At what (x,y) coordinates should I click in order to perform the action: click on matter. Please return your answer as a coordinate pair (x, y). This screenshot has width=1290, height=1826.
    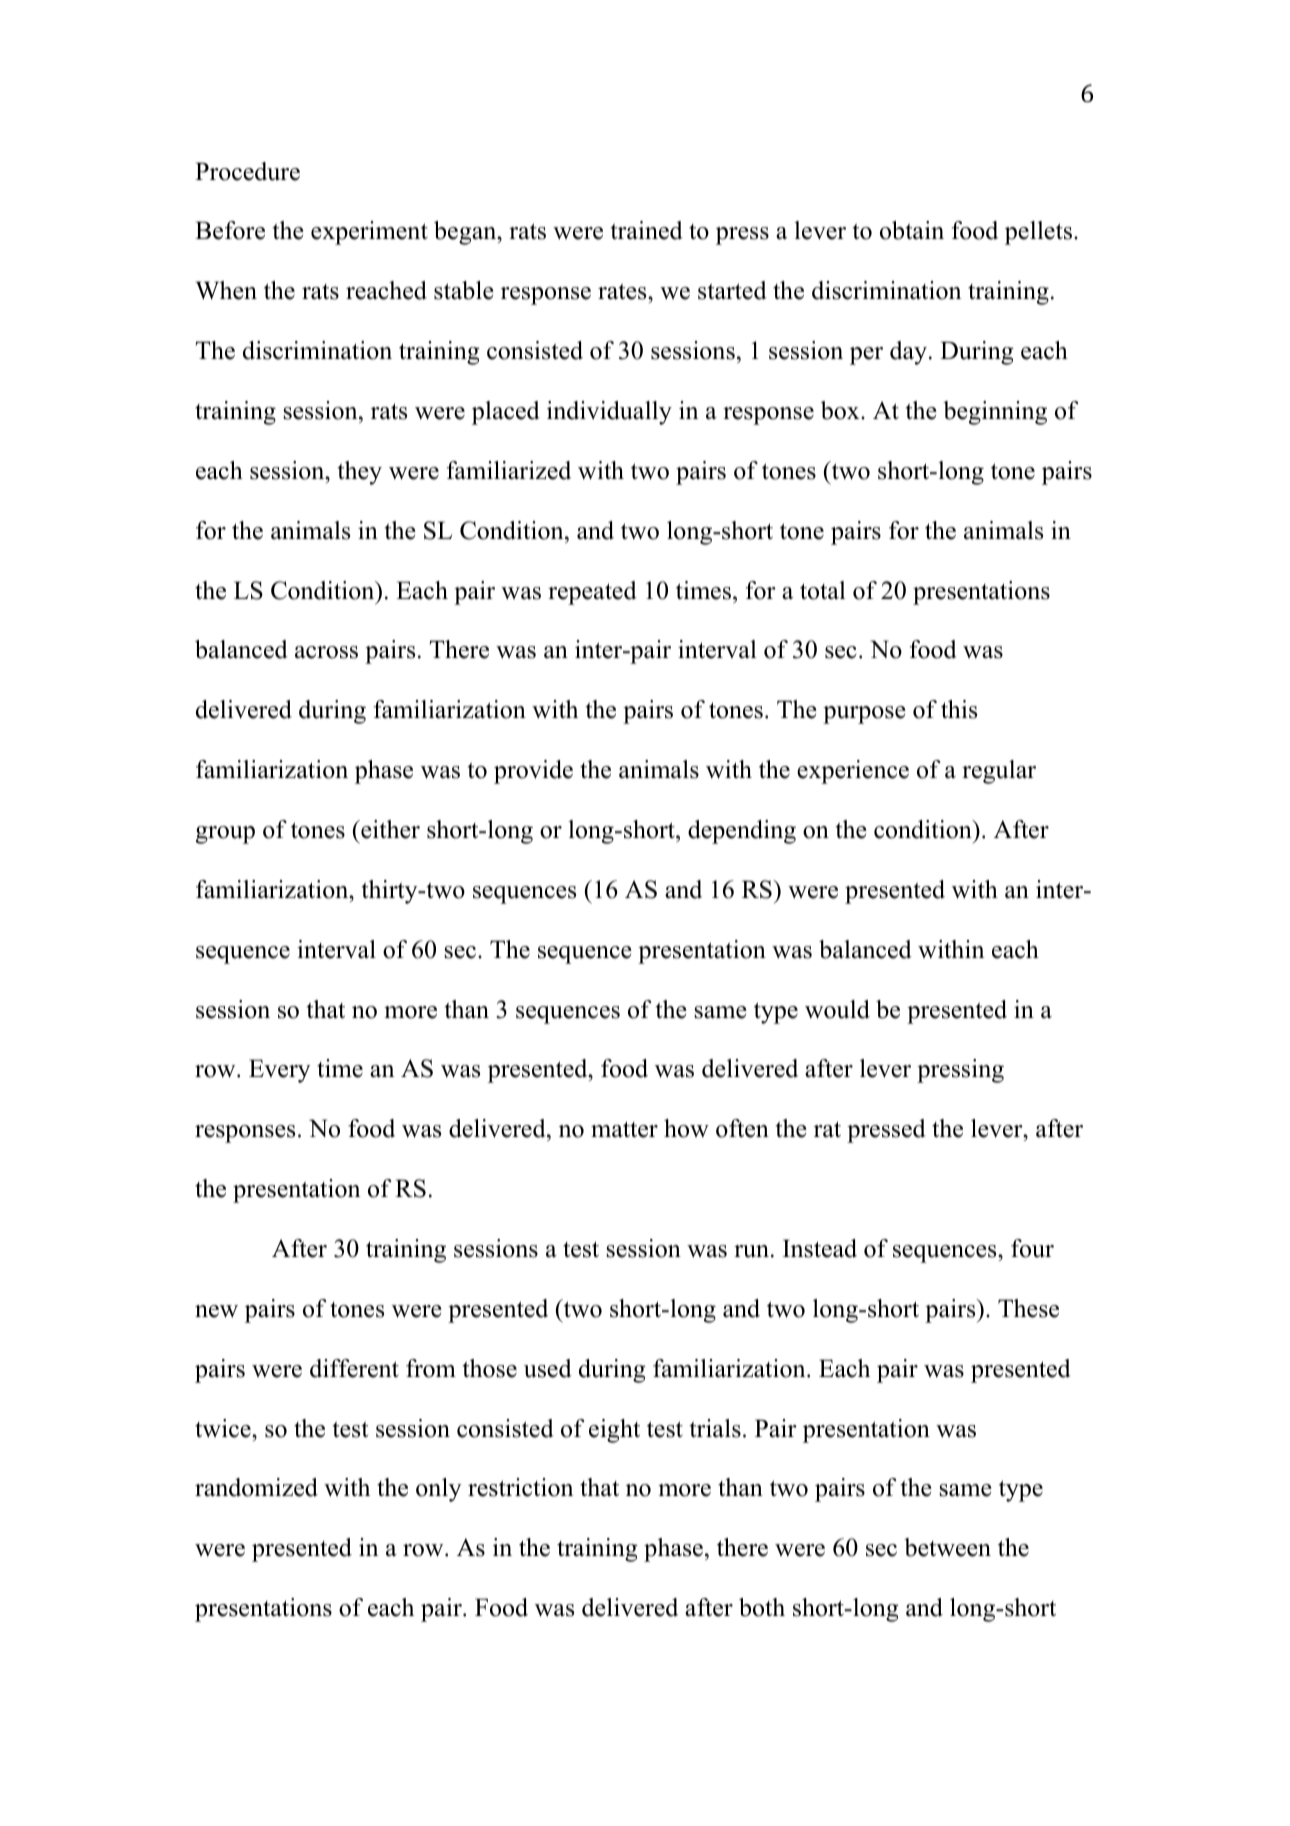
    Looking at the image, I should click on (624, 1129).
